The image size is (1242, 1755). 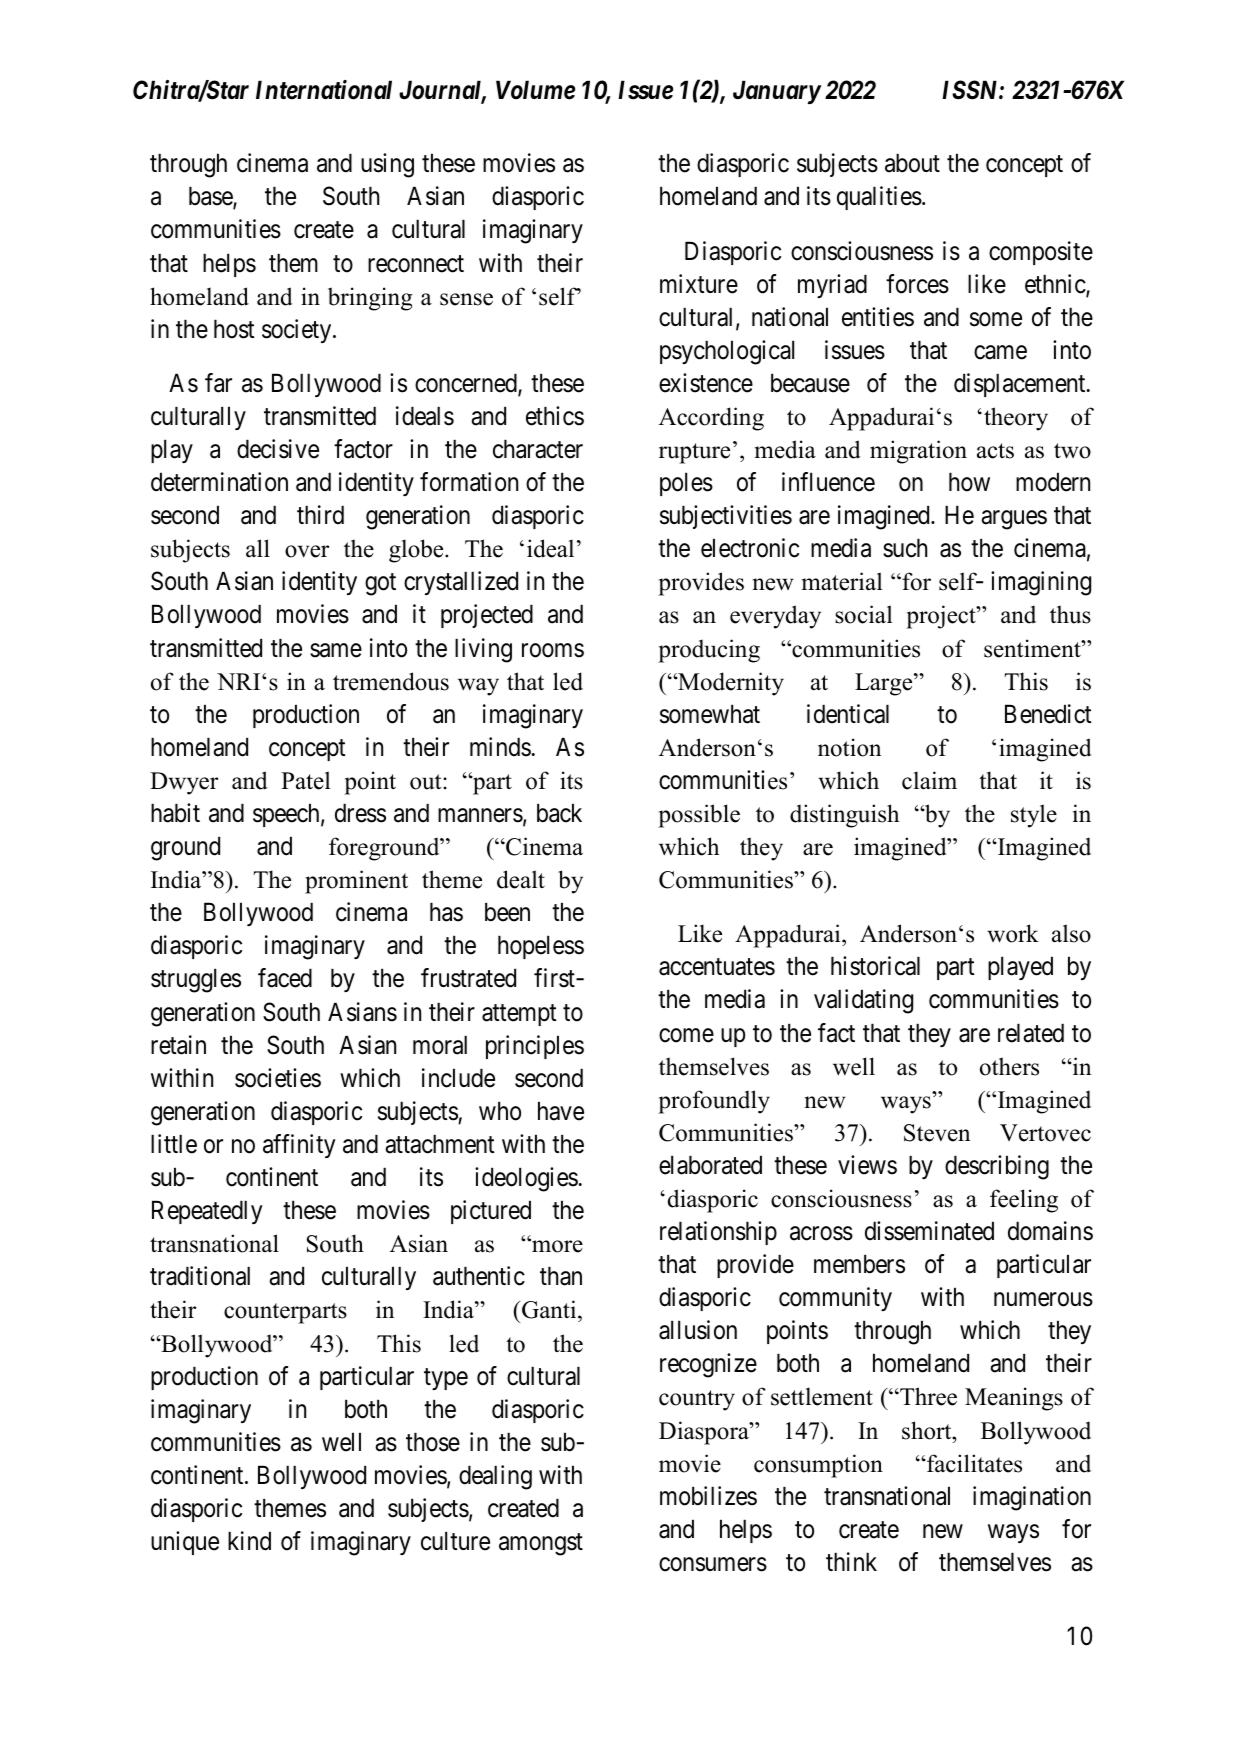 I want to click on come, so click(x=686, y=1035).
